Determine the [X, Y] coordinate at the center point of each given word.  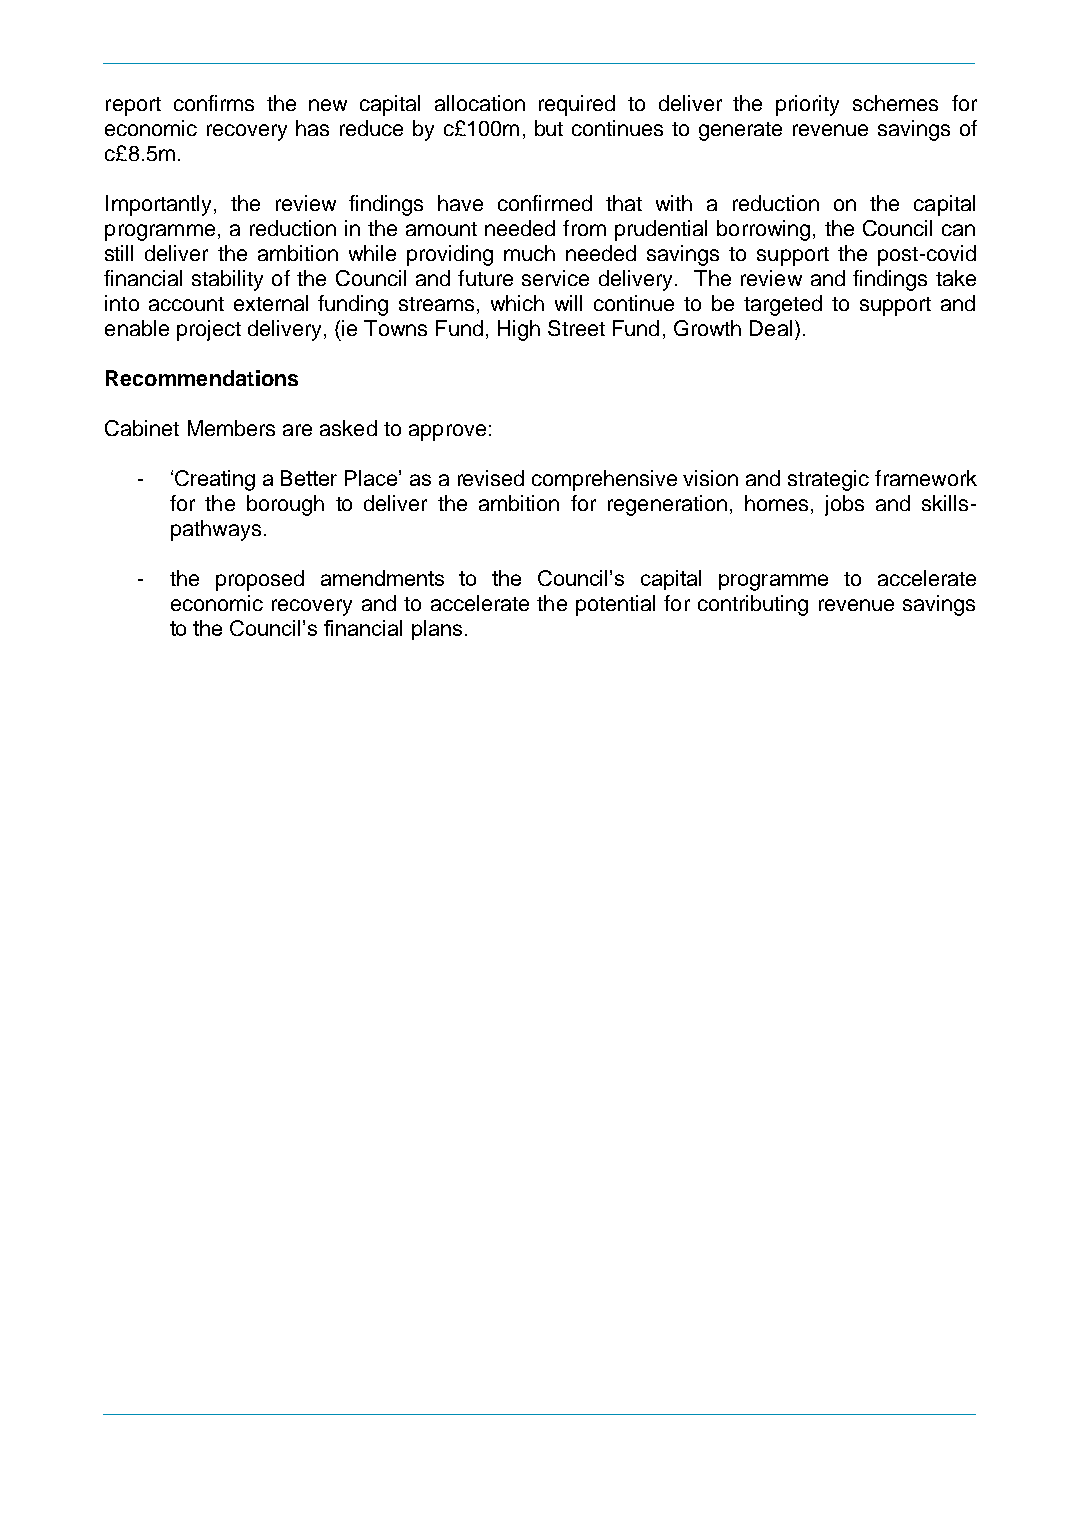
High [519, 330]
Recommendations [202, 378]
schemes [895, 103]
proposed [260, 580]
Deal [771, 328]
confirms [214, 103]
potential [615, 605]
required [577, 105]
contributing [753, 605]
